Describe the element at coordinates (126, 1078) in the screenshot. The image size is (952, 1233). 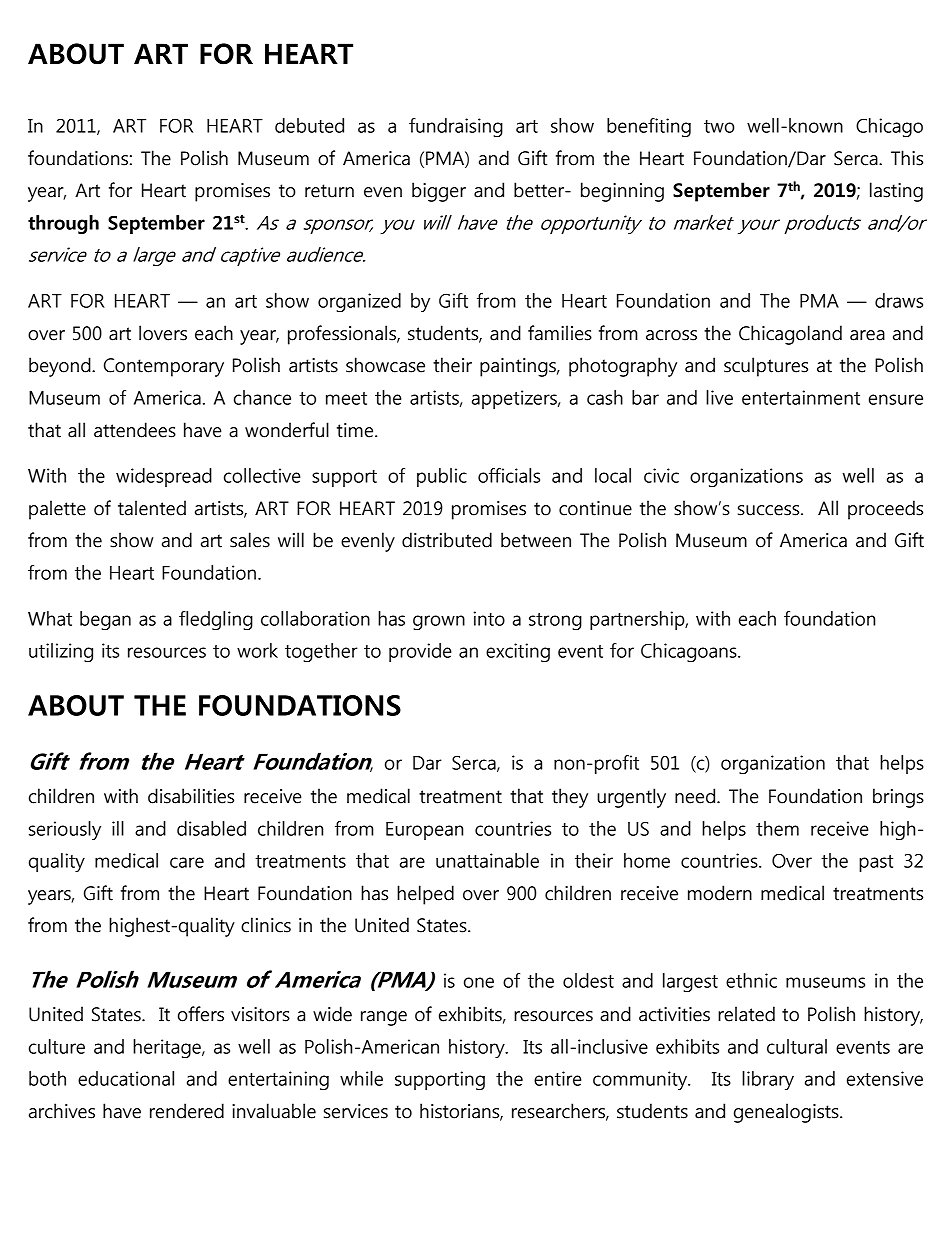
I see `educational` at that location.
